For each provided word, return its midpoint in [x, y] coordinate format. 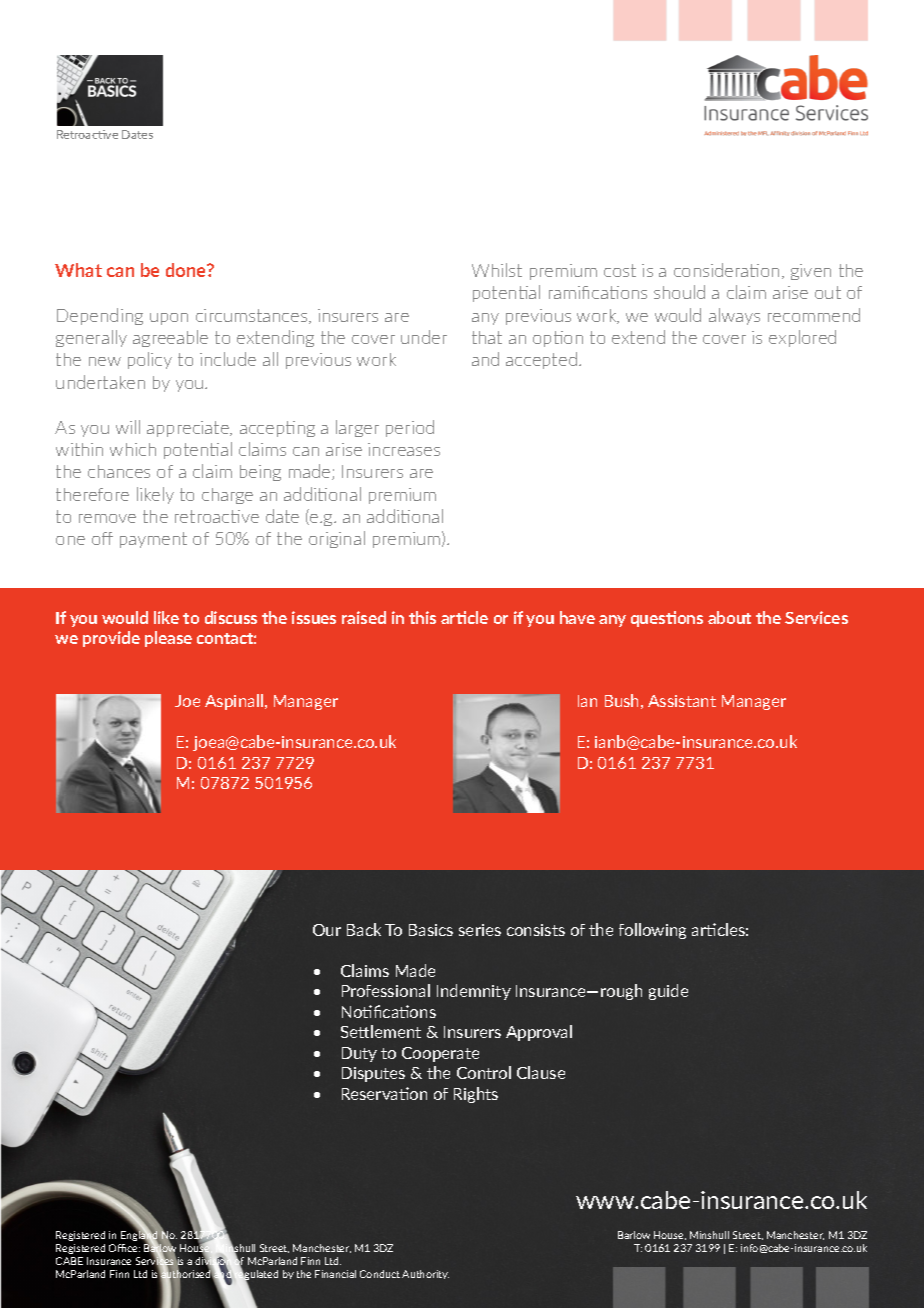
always [734, 316]
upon [169, 319]
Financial [335, 1274]
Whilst [497, 270]
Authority [425, 1274]
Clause [541, 1072]
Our [327, 930]
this [422, 617]
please [168, 639]
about [729, 617]
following [652, 931]
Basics [431, 930]
